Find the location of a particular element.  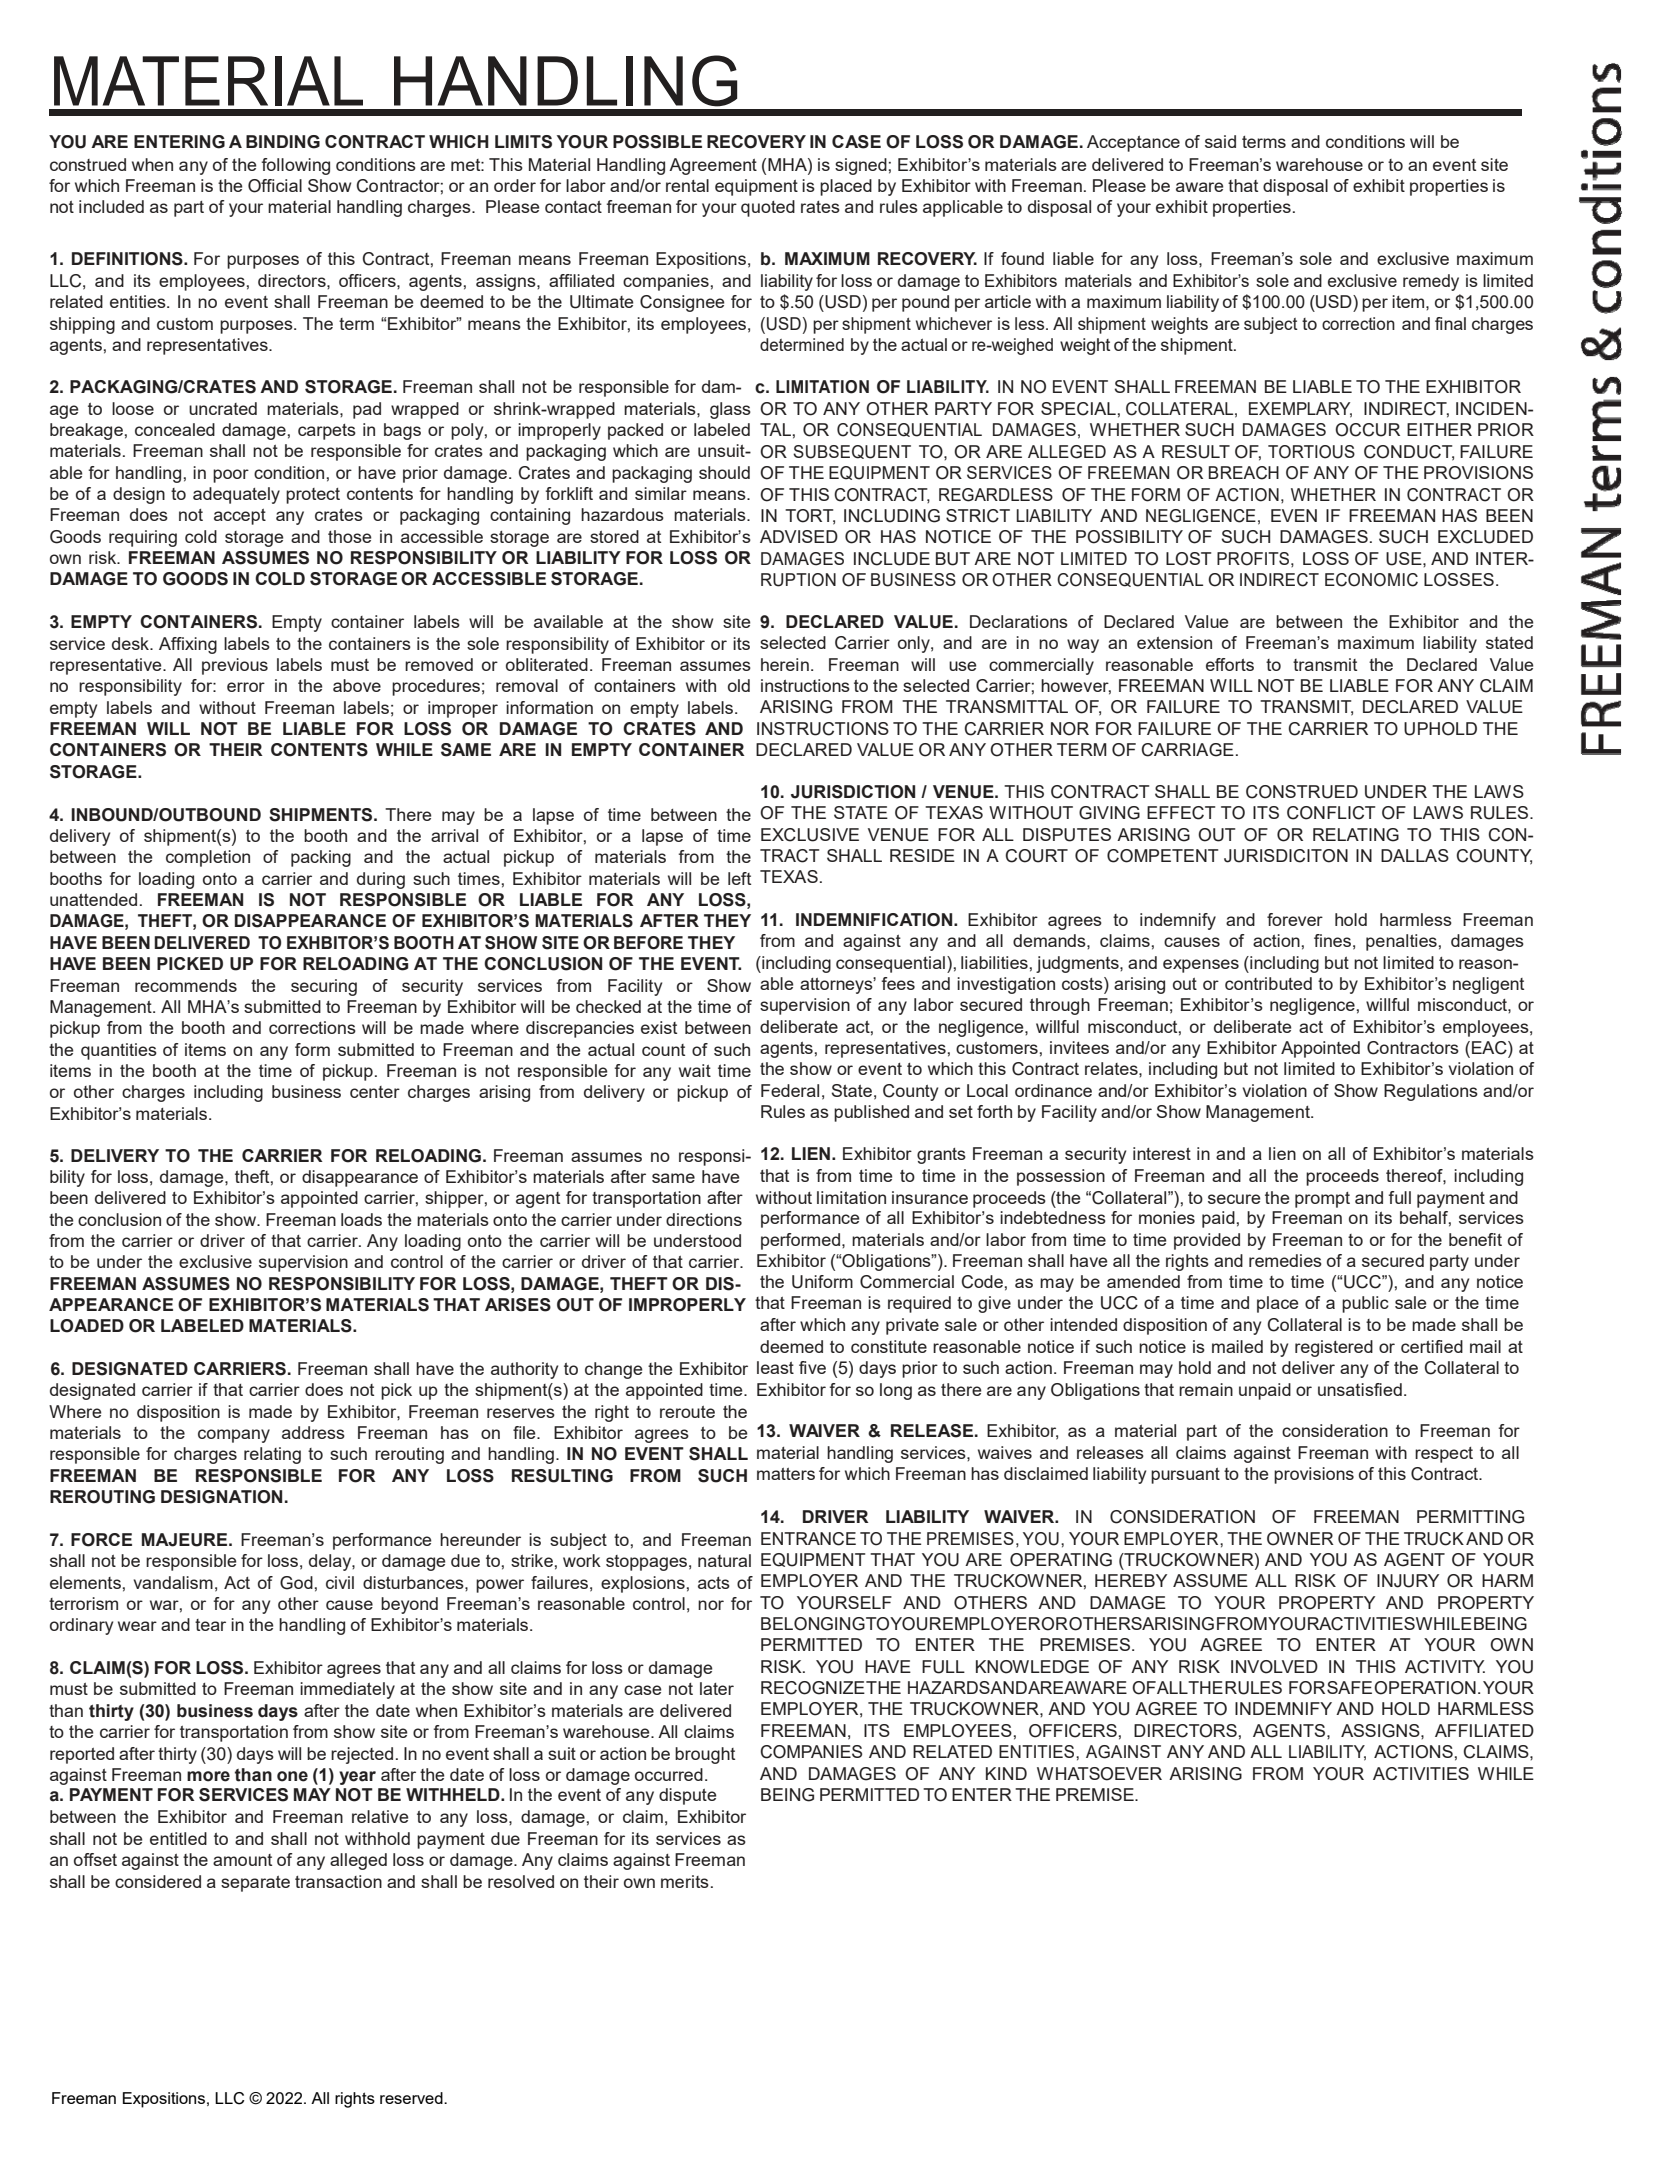

Federal is located at coordinates (790, 1090).
